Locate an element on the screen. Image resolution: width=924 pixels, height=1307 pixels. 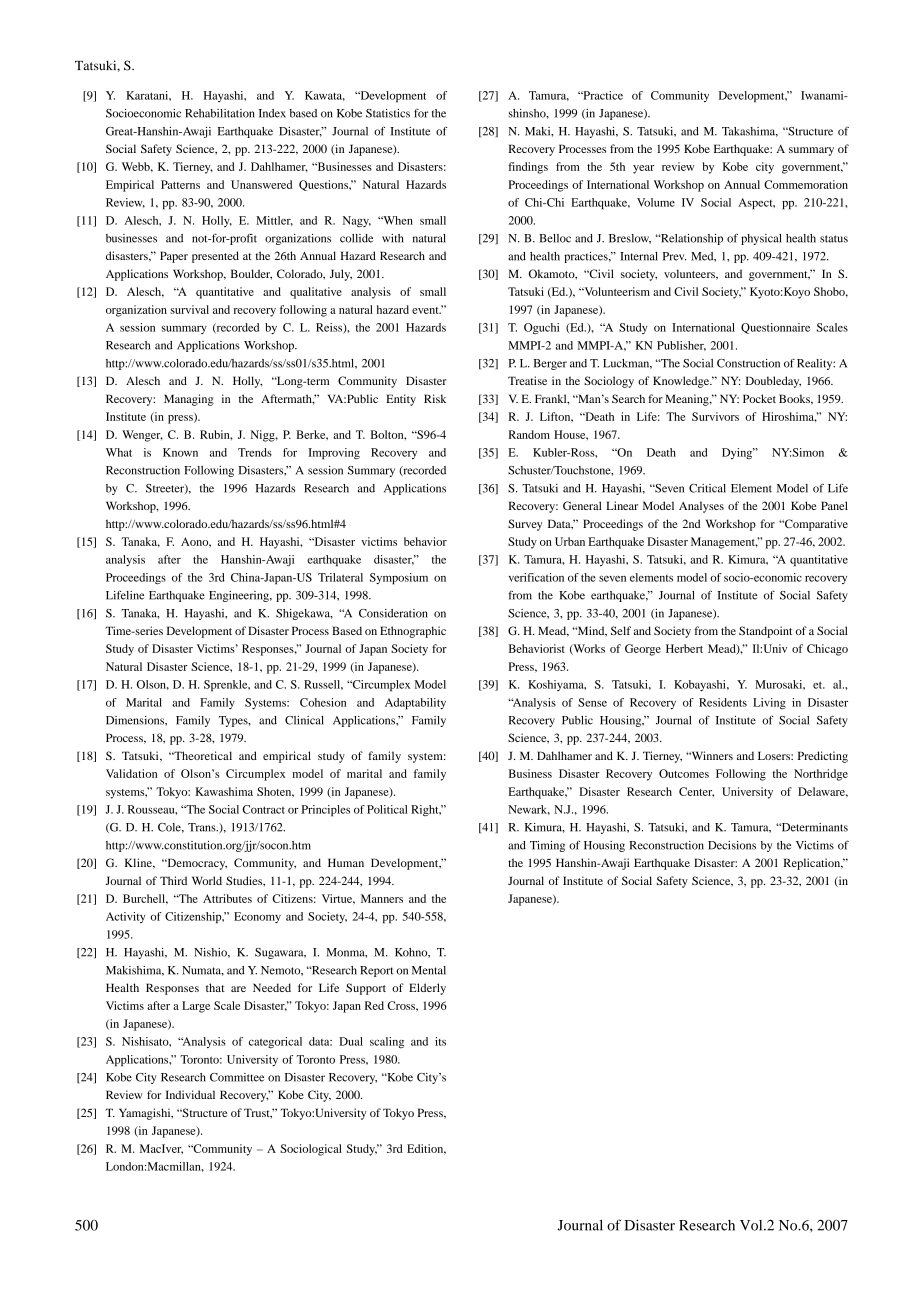
Rehabilitation is located at coordinates (220, 113).
